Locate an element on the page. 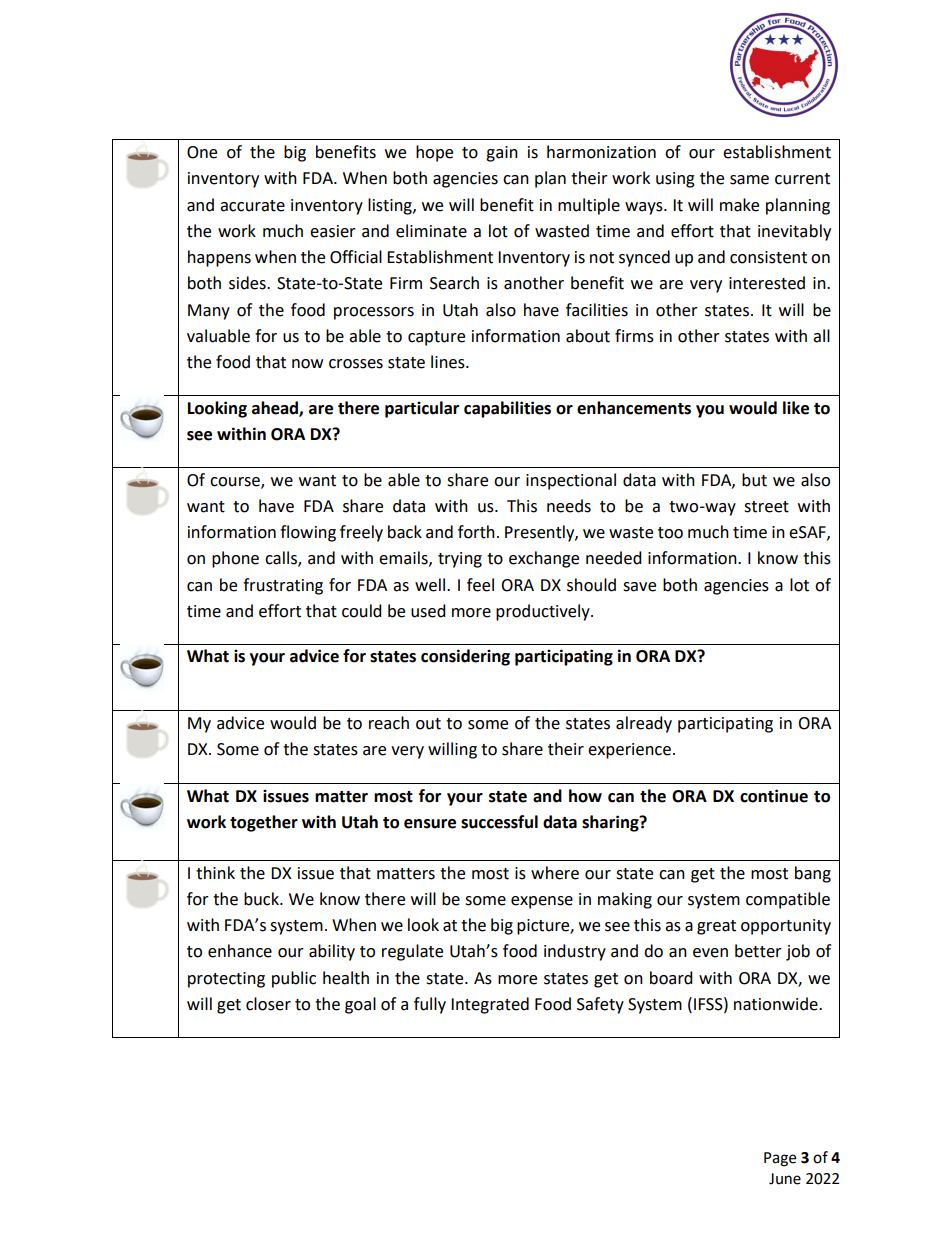 The image size is (952, 1233). accurate is located at coordinates (252, 206).
